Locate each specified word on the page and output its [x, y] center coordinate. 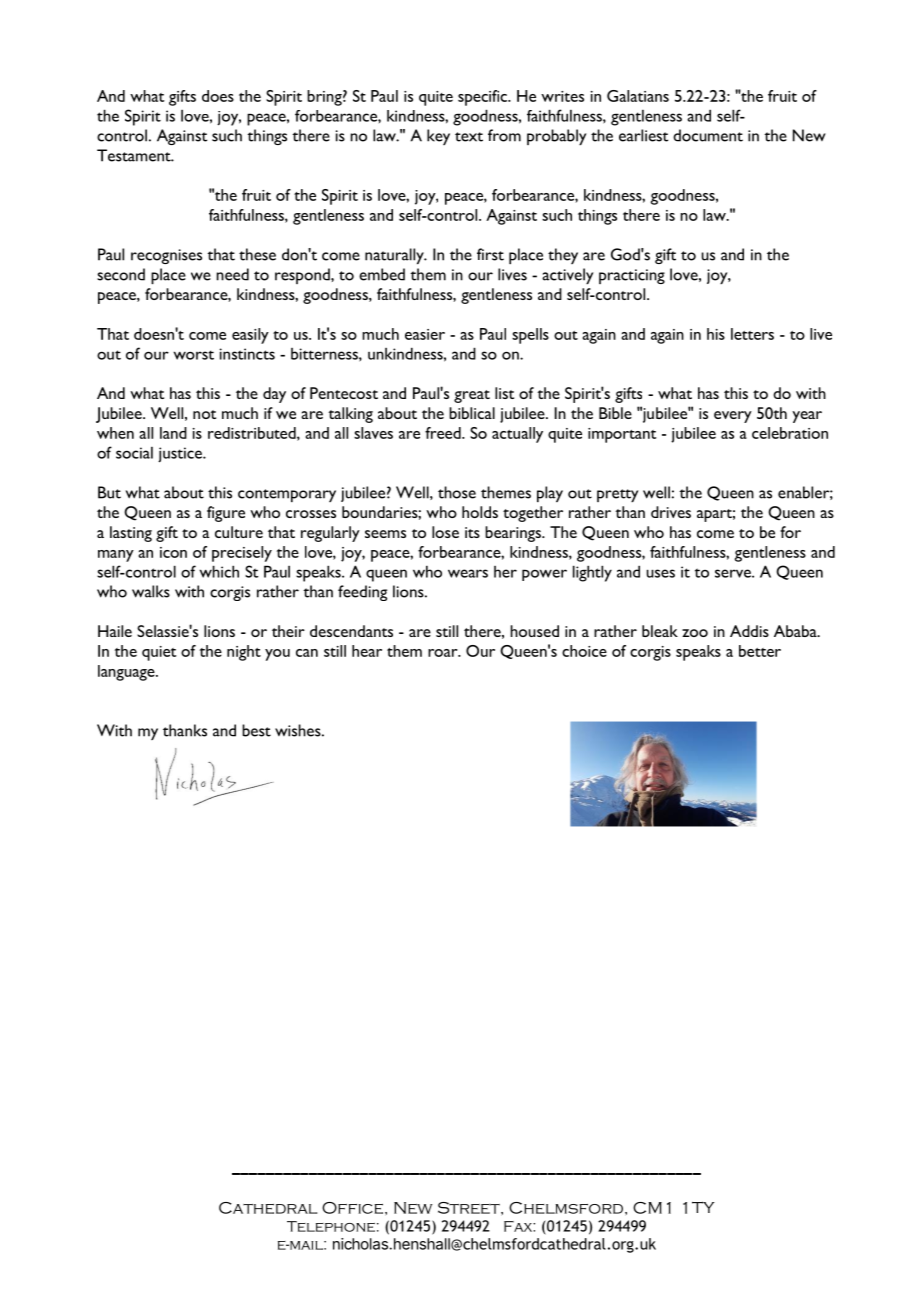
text [469, 137]
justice [181, 455]
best [256, 730]
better [760, 651]
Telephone [331, 1226]
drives [671, 512]
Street [470, 1208]
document [708, 135]
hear [367, 651]
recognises [166, 256]
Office [354, 1208]
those [457, 492]
